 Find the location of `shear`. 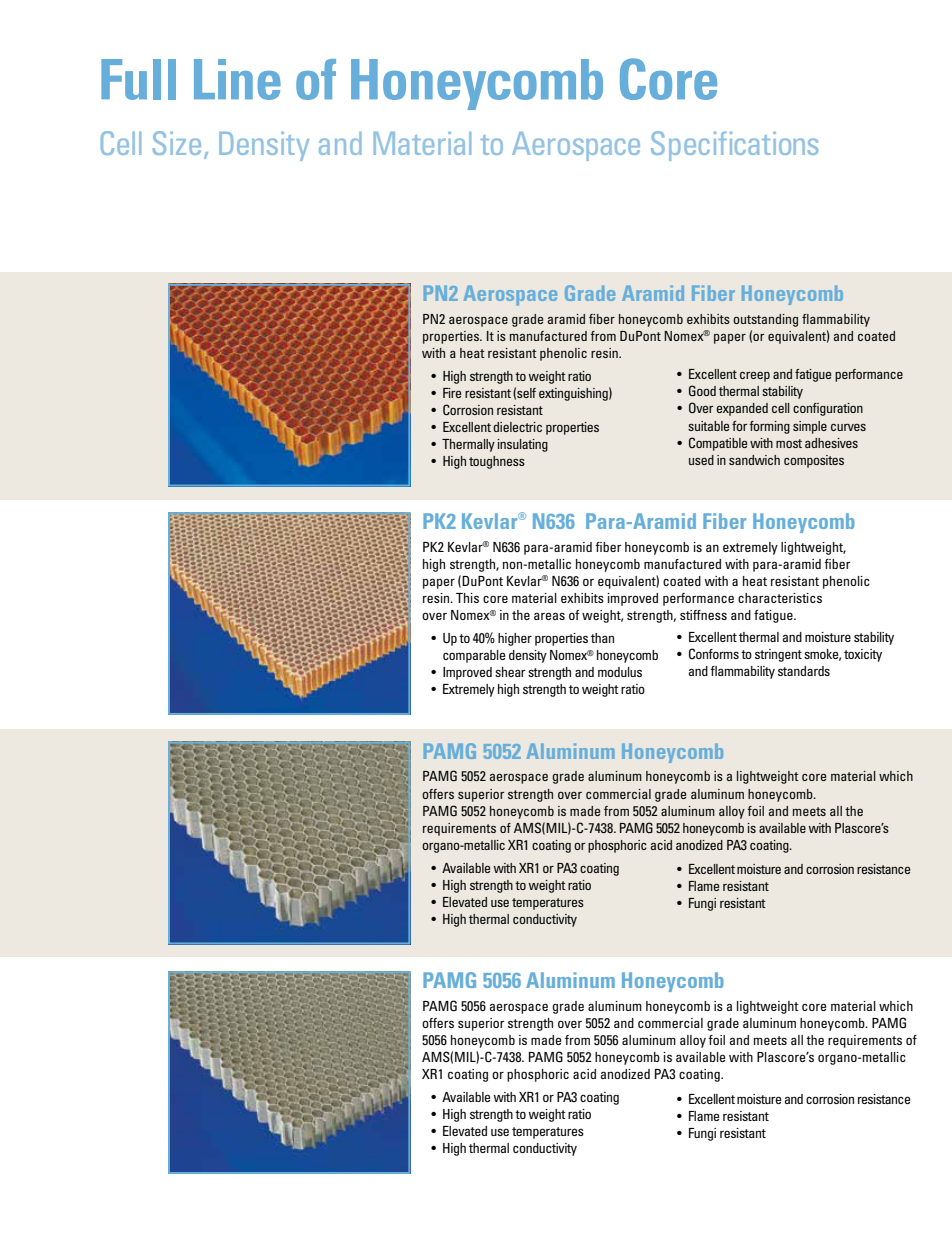

shear is located at coordinates (510, 672).
